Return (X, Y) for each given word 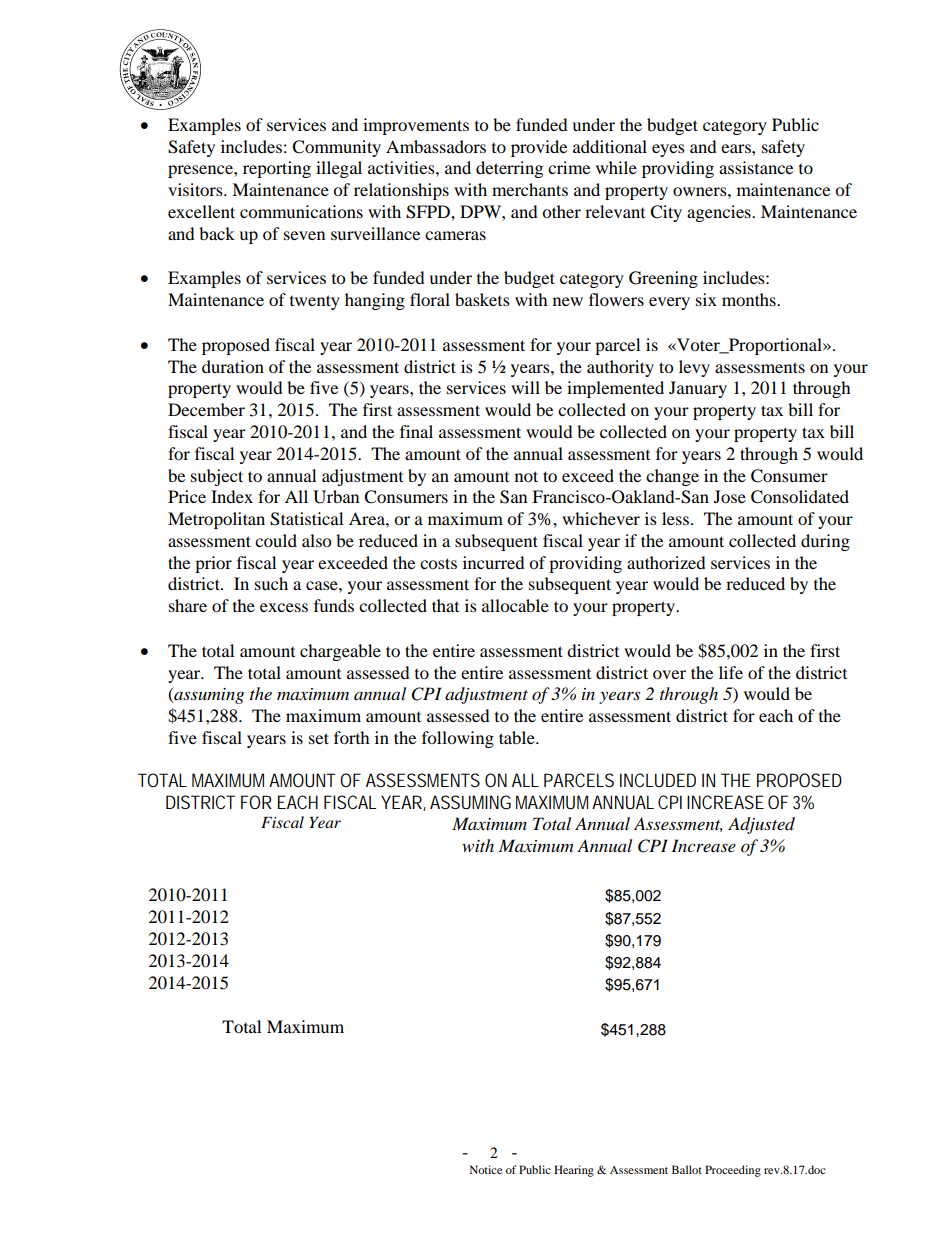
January (698, 389)
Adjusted (761, 825)
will (525, 387)
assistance (756, 167)
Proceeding (733, 1171)
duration (233, 366)
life (731, 672)
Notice (486, 1169)
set (319, 738)
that (445, 605)
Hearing (574, 1171)
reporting (277, 169)
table (518, 737)
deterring (509, 169)
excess (284, 607)
